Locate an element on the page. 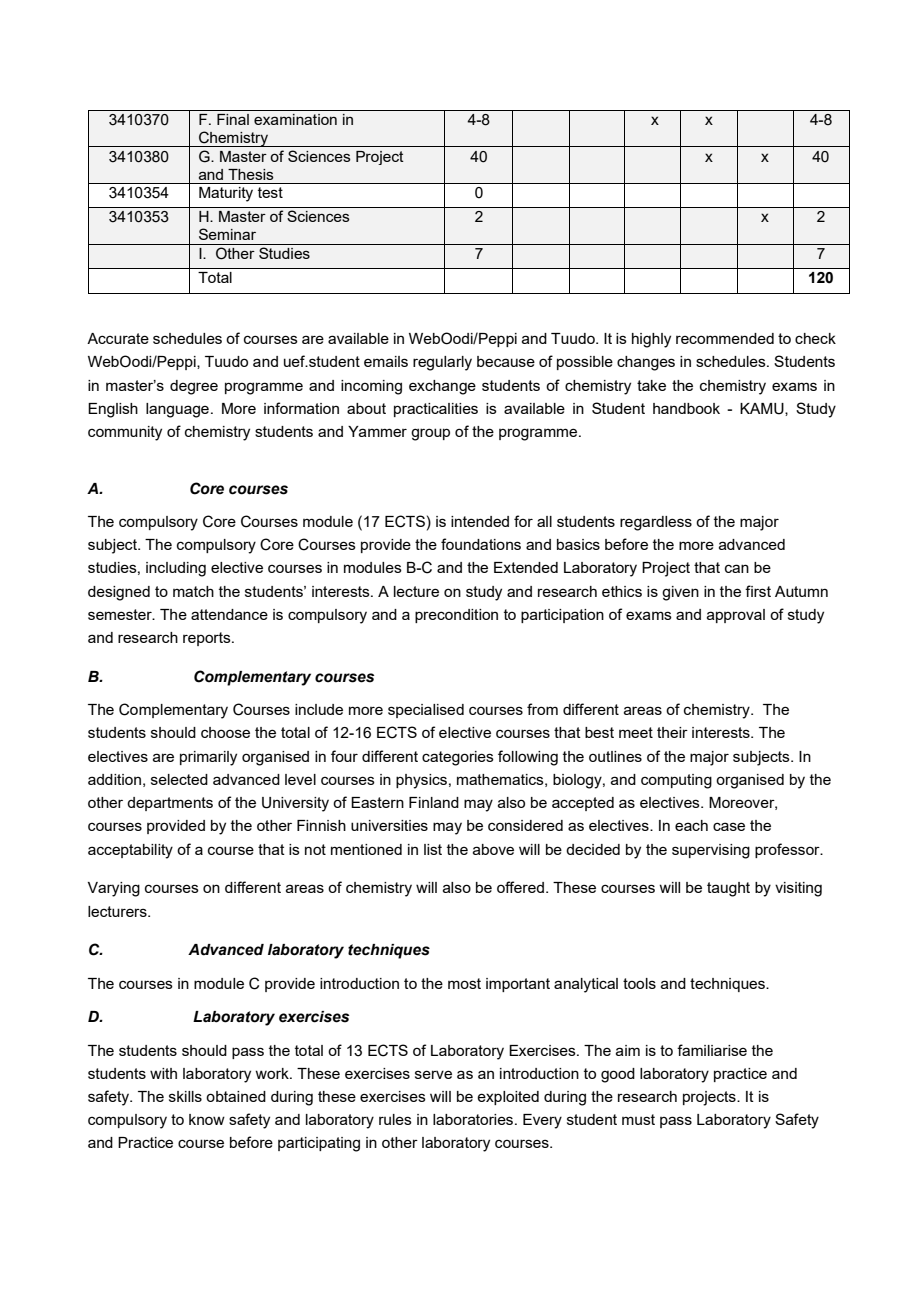 This image has width=924, height=1308. know is located at coordinates (207, 1119).
